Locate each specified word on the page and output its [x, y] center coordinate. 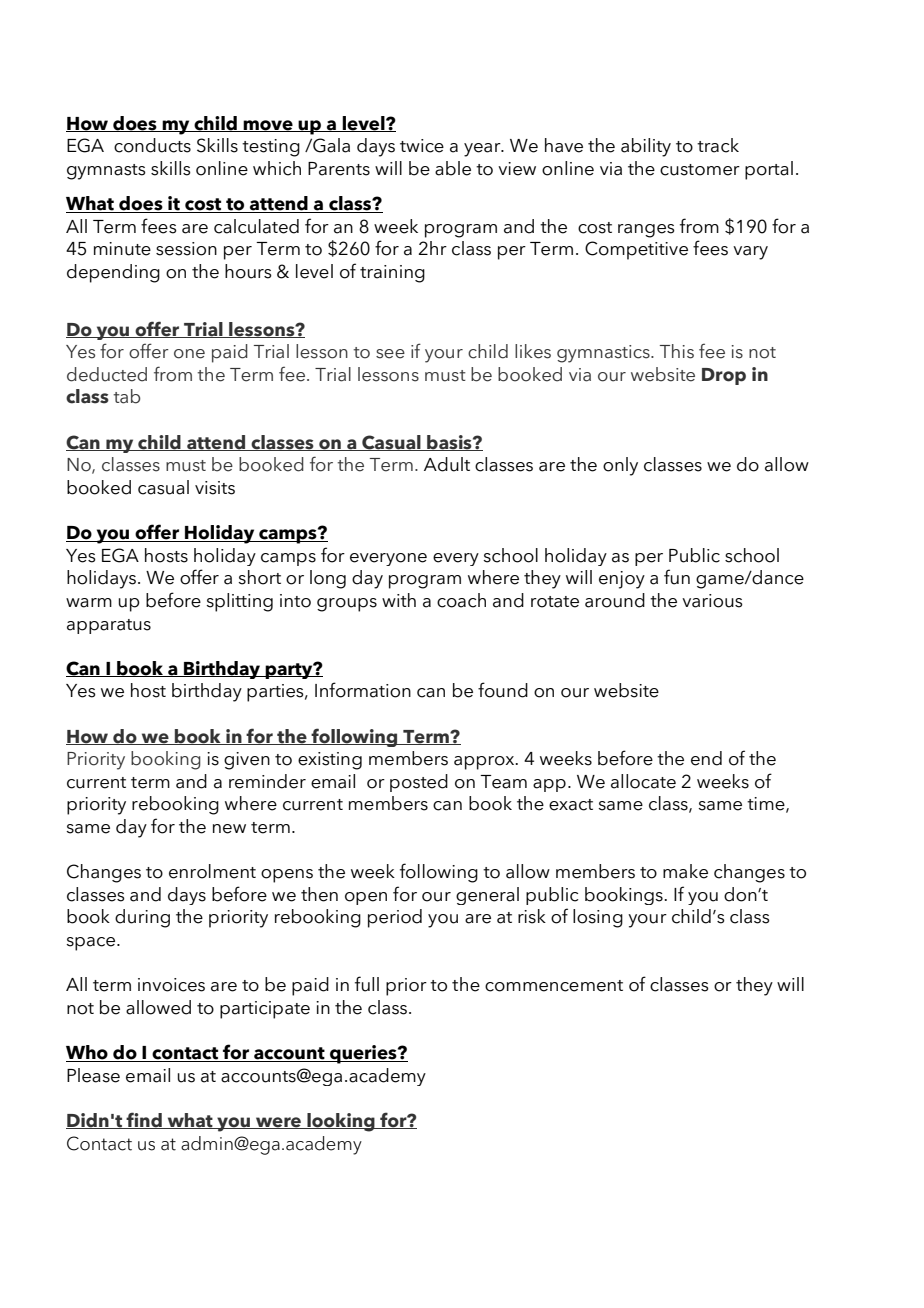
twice [422, 146]
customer [700, 170]
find [144, 1120]
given [247, 761]
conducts [152, 145]
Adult [447, 464]
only [620, 466]
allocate [643, 781]
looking [341, 1122]
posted [419, 783]
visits [215, 488]
